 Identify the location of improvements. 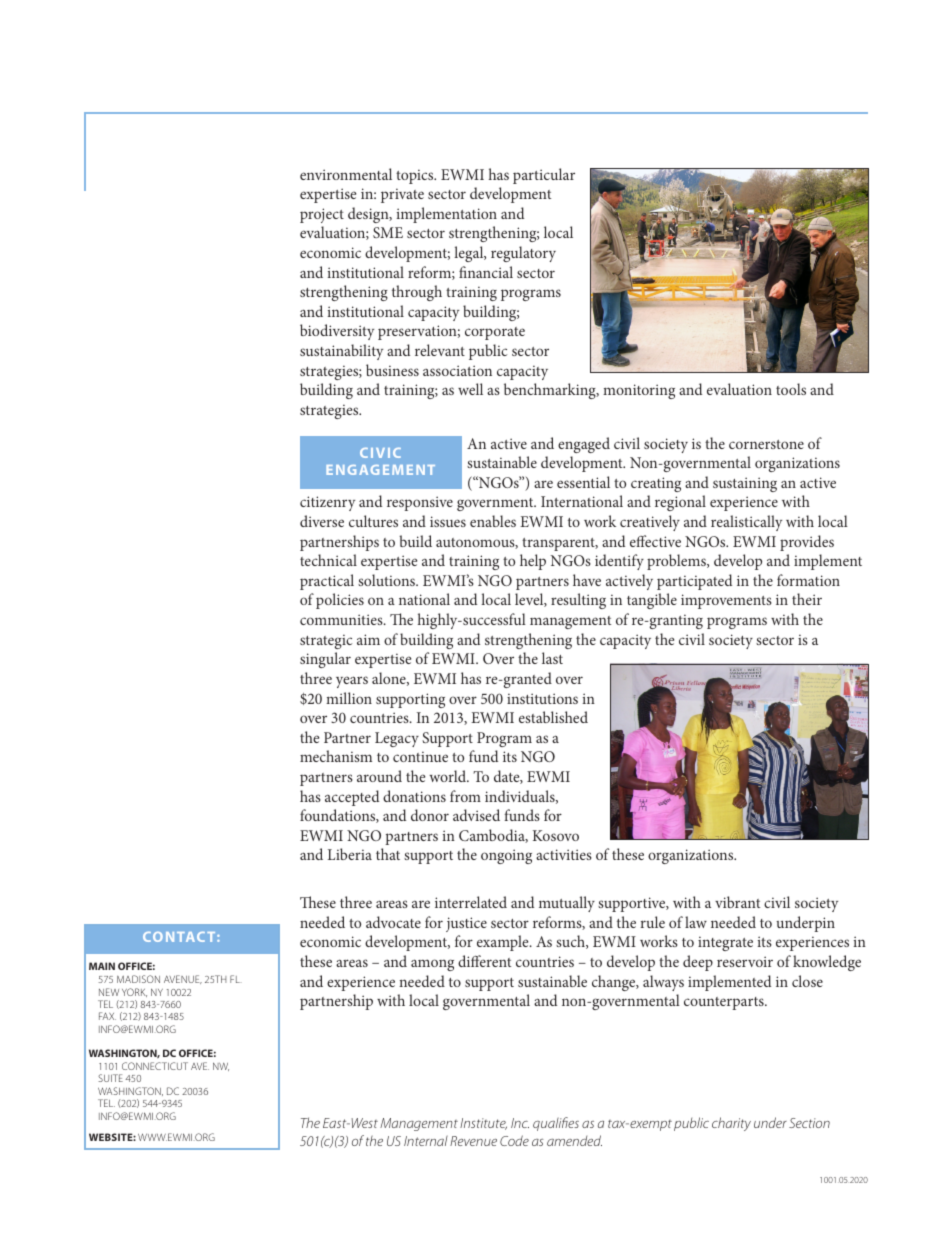
(726, 601).
